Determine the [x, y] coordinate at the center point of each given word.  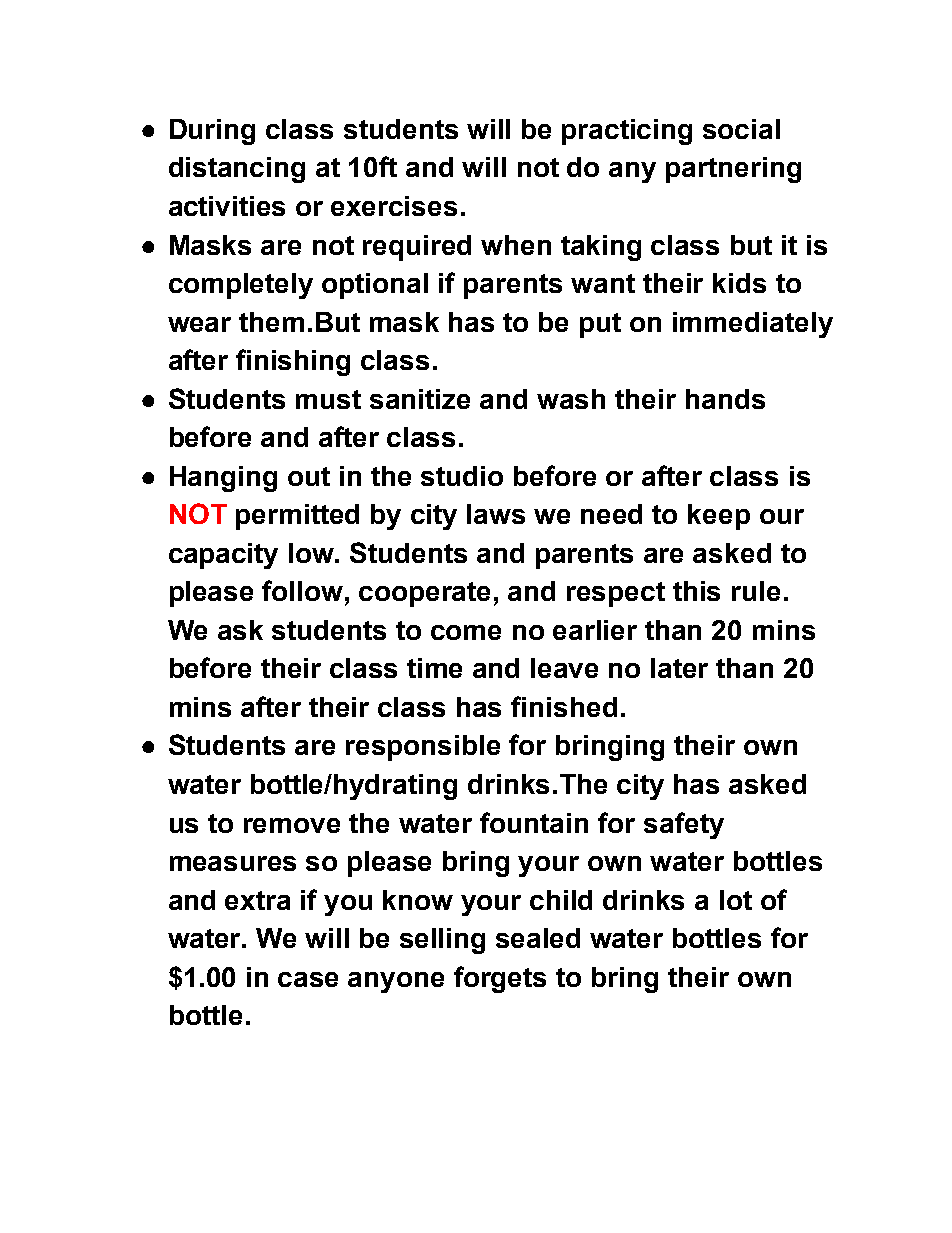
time [434, 668]
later [679, 668]
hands [725, 399]
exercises [394, 206]
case [308, 979]
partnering [733, 170]
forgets [500, 979]
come [466, 632]
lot [736, 900]
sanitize [420, 399]
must [328, 399]
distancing [237, 170]
